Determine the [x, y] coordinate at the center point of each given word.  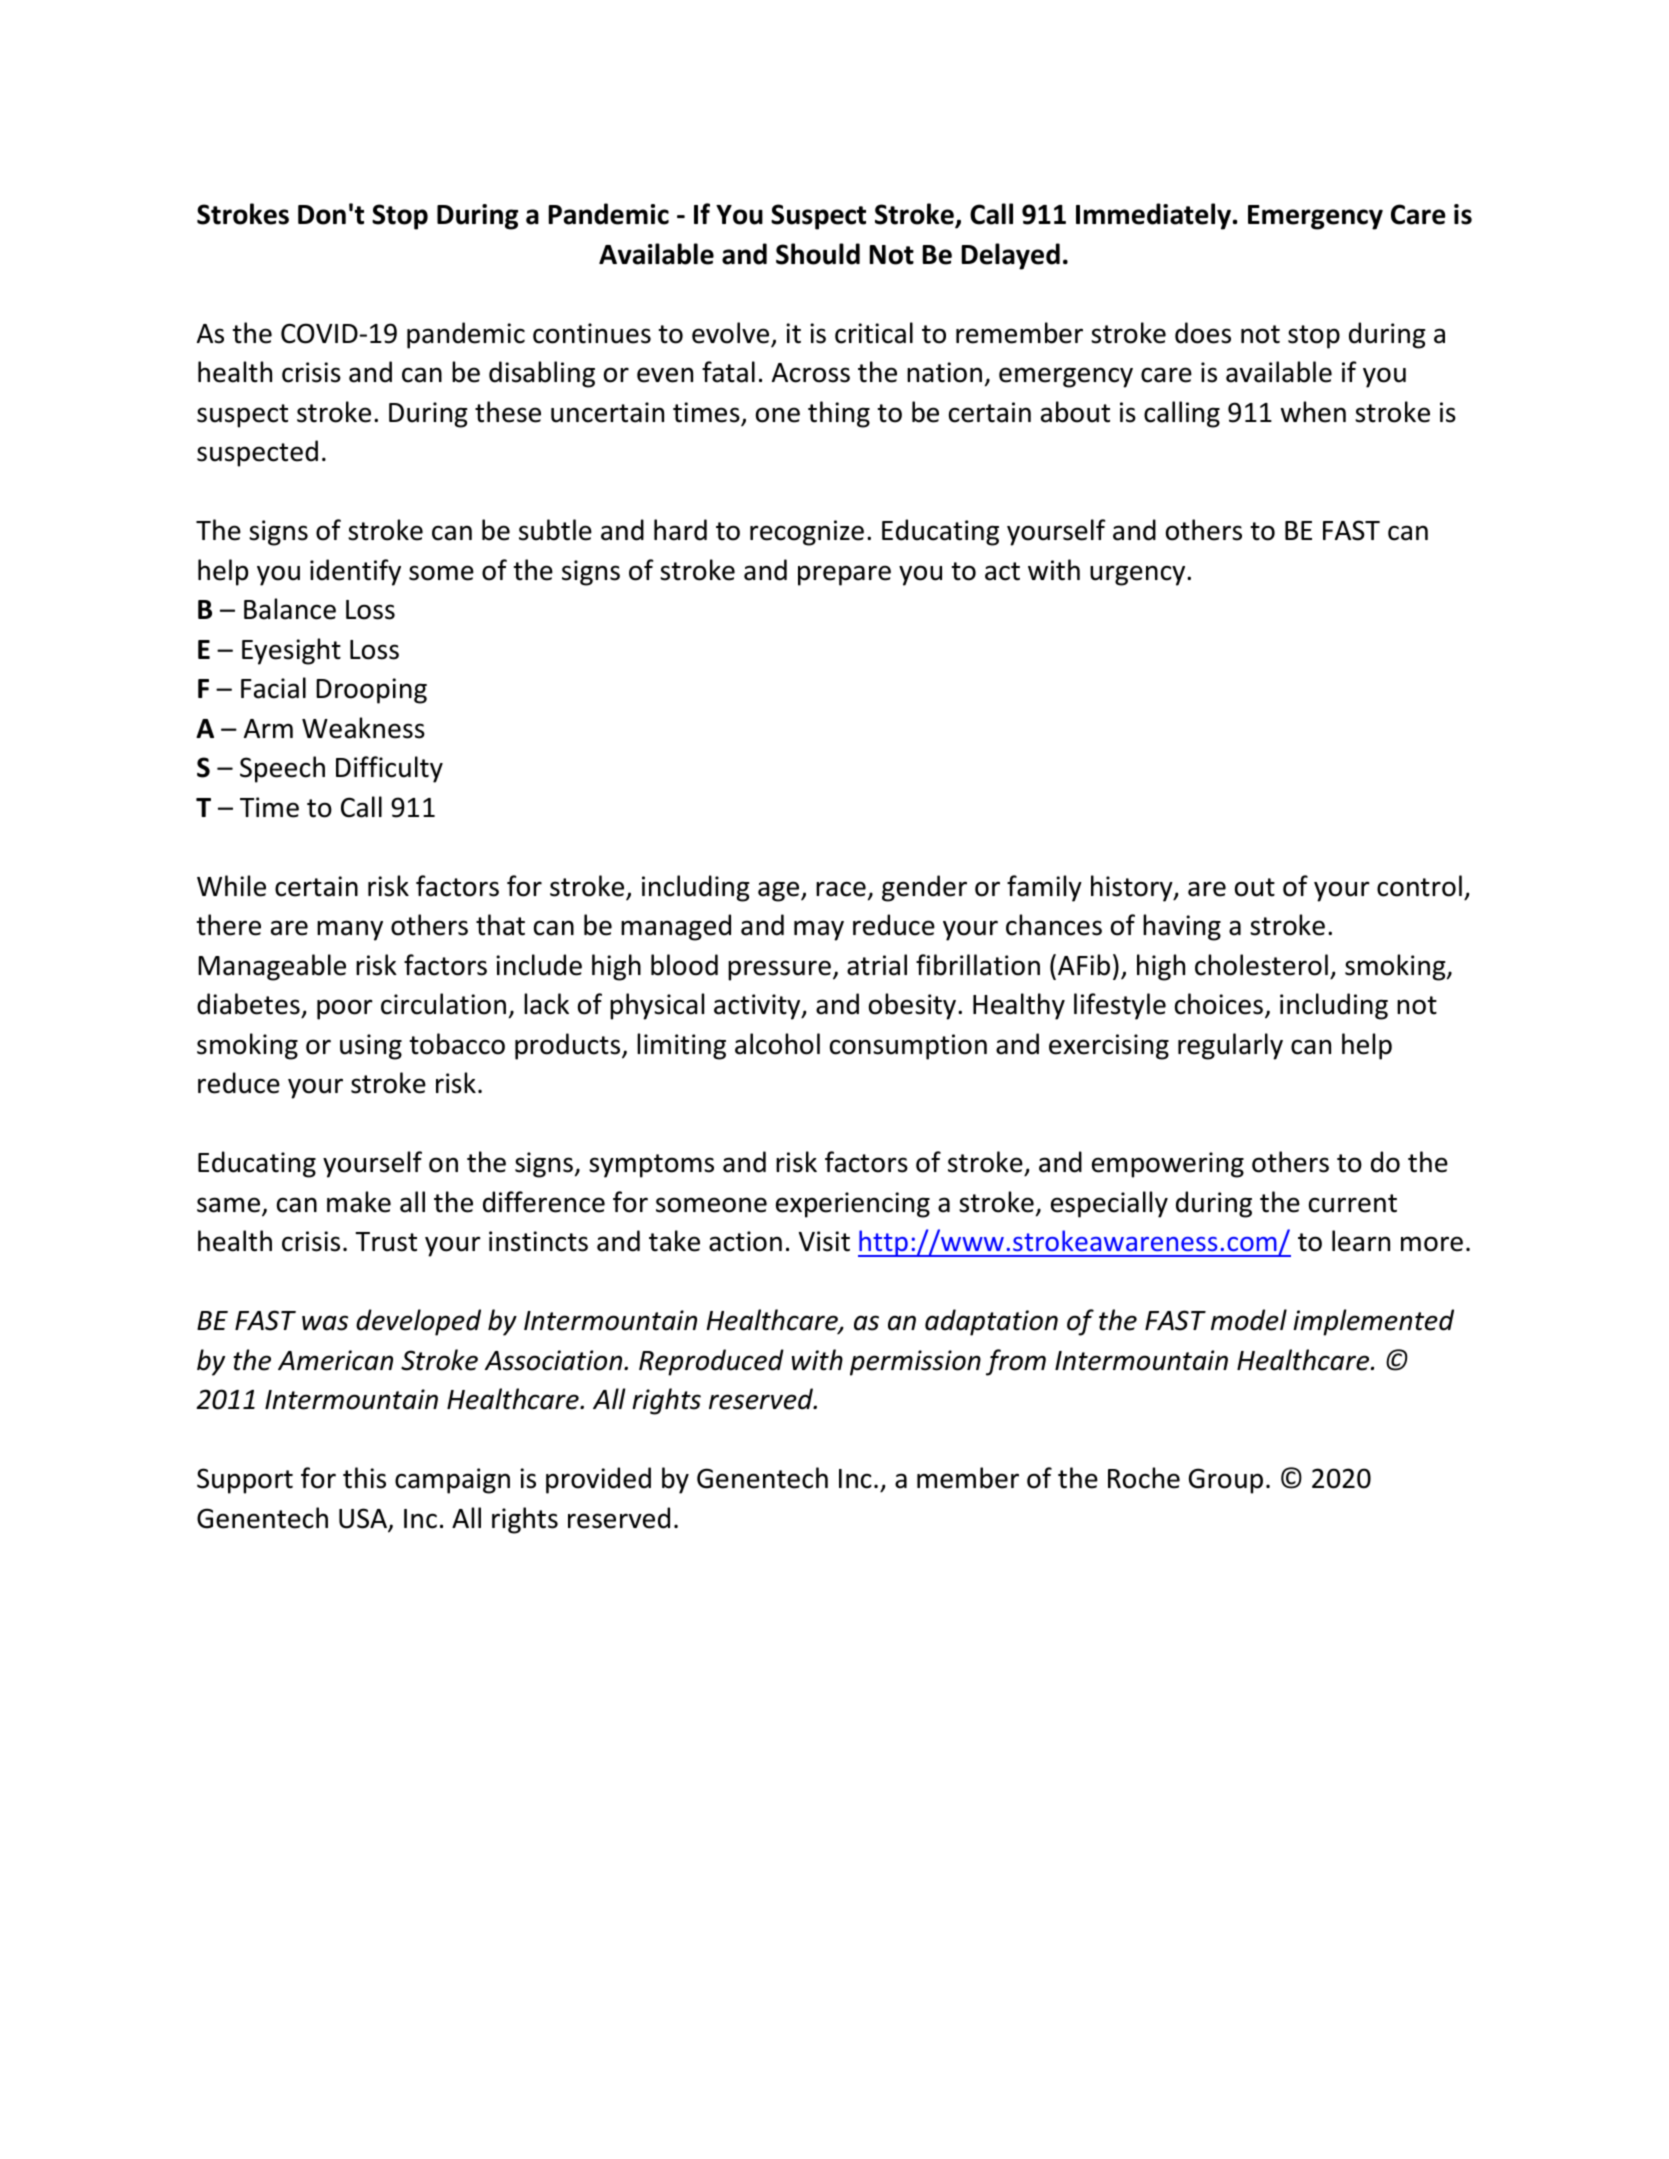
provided [598, 1480]
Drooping [371, 691]
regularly [1230, 1046]
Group [1226, 1481]
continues [592, 333]
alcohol [777, 1044]
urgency [1139, 575]
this [364, 1478]
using [371, 1047]
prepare [844, 575]
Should [818, 254]
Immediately [1153, 216]
